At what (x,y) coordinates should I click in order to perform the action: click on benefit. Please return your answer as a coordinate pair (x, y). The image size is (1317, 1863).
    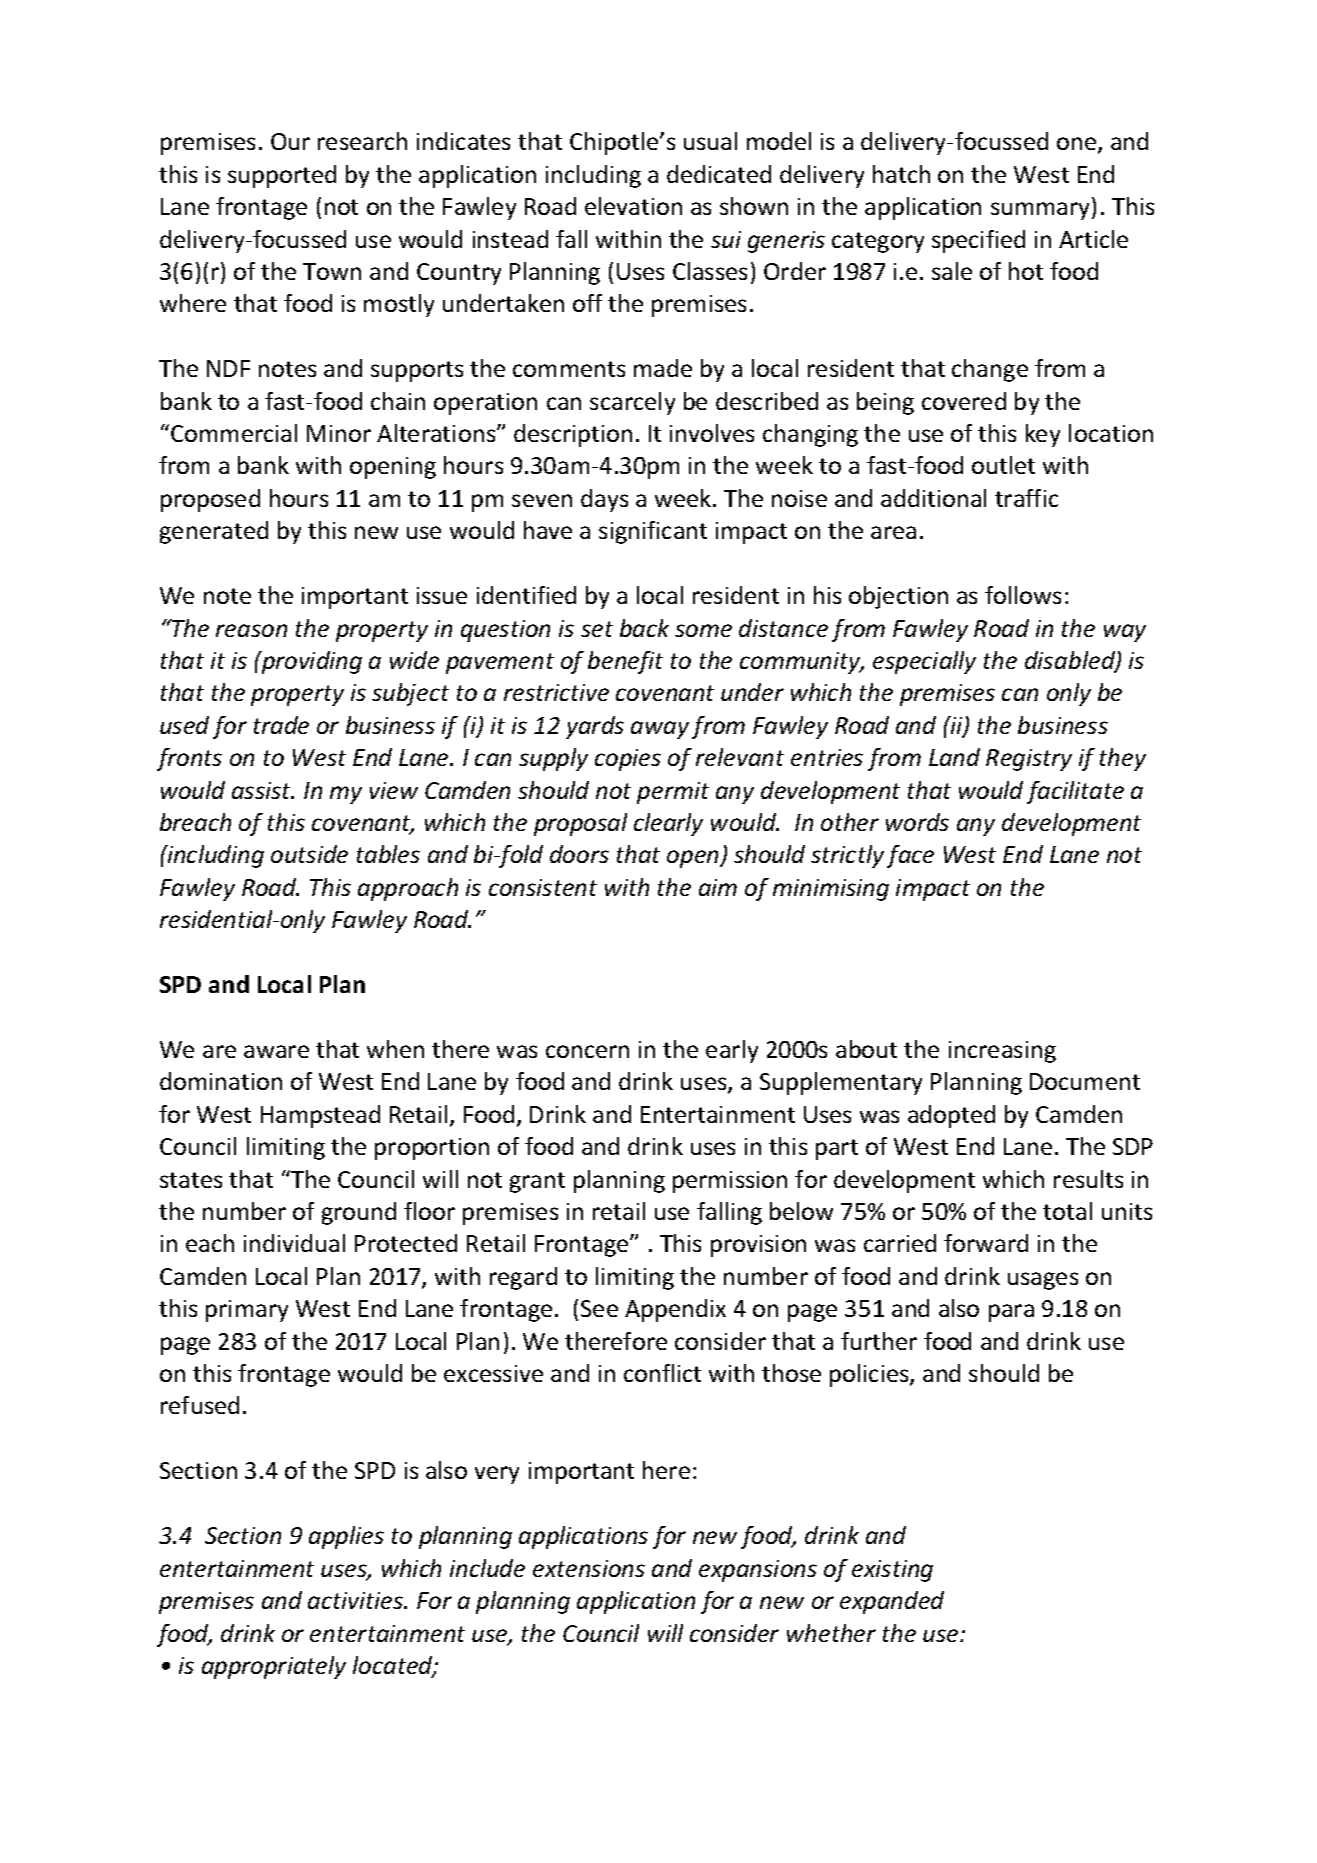
    Looking at the image, I should click on (625, 662).
